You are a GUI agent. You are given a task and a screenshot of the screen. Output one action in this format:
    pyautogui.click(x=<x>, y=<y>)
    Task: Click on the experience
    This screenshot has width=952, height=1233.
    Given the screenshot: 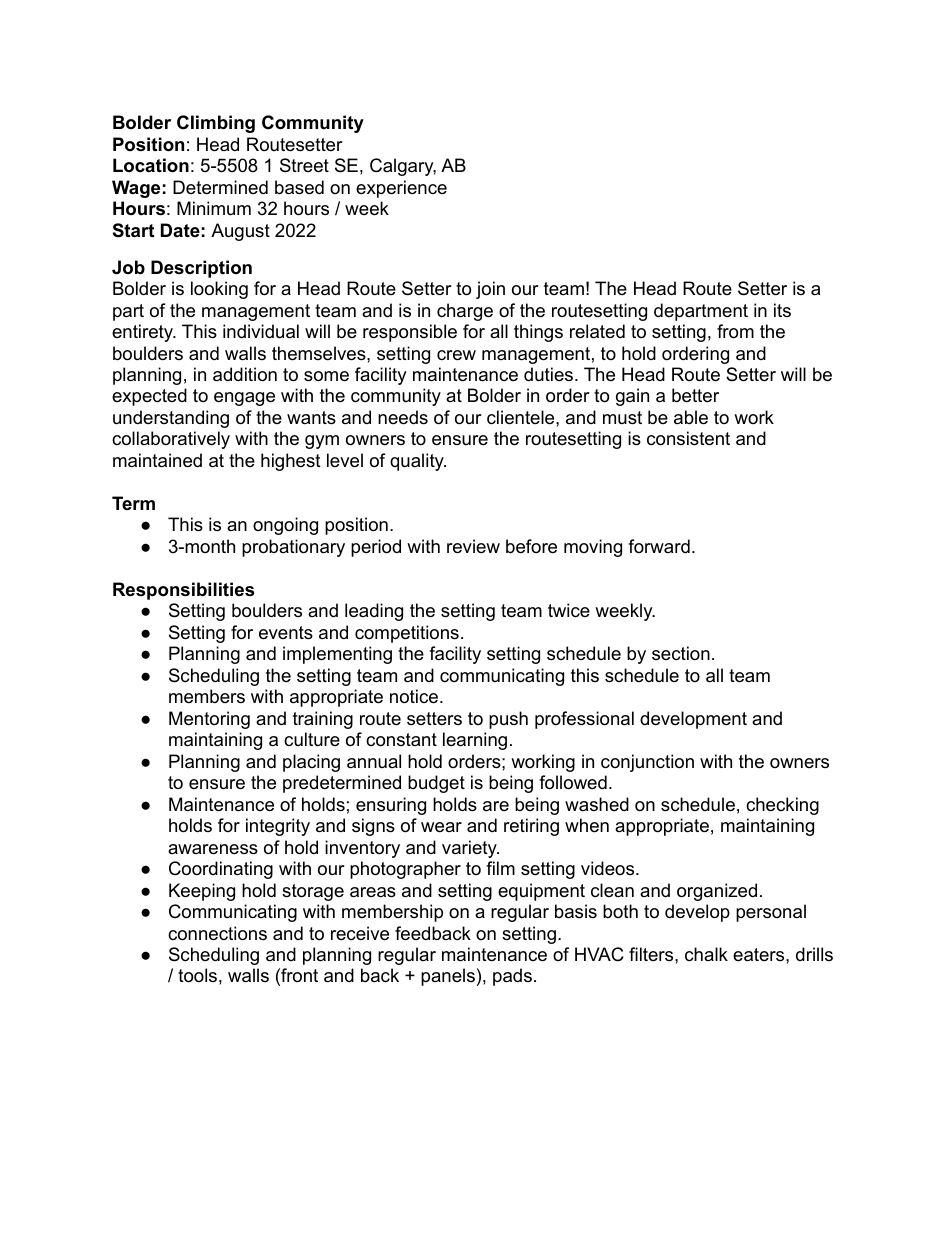 What is the action you would take?
    pyautogui.click(x=401, y=189)
